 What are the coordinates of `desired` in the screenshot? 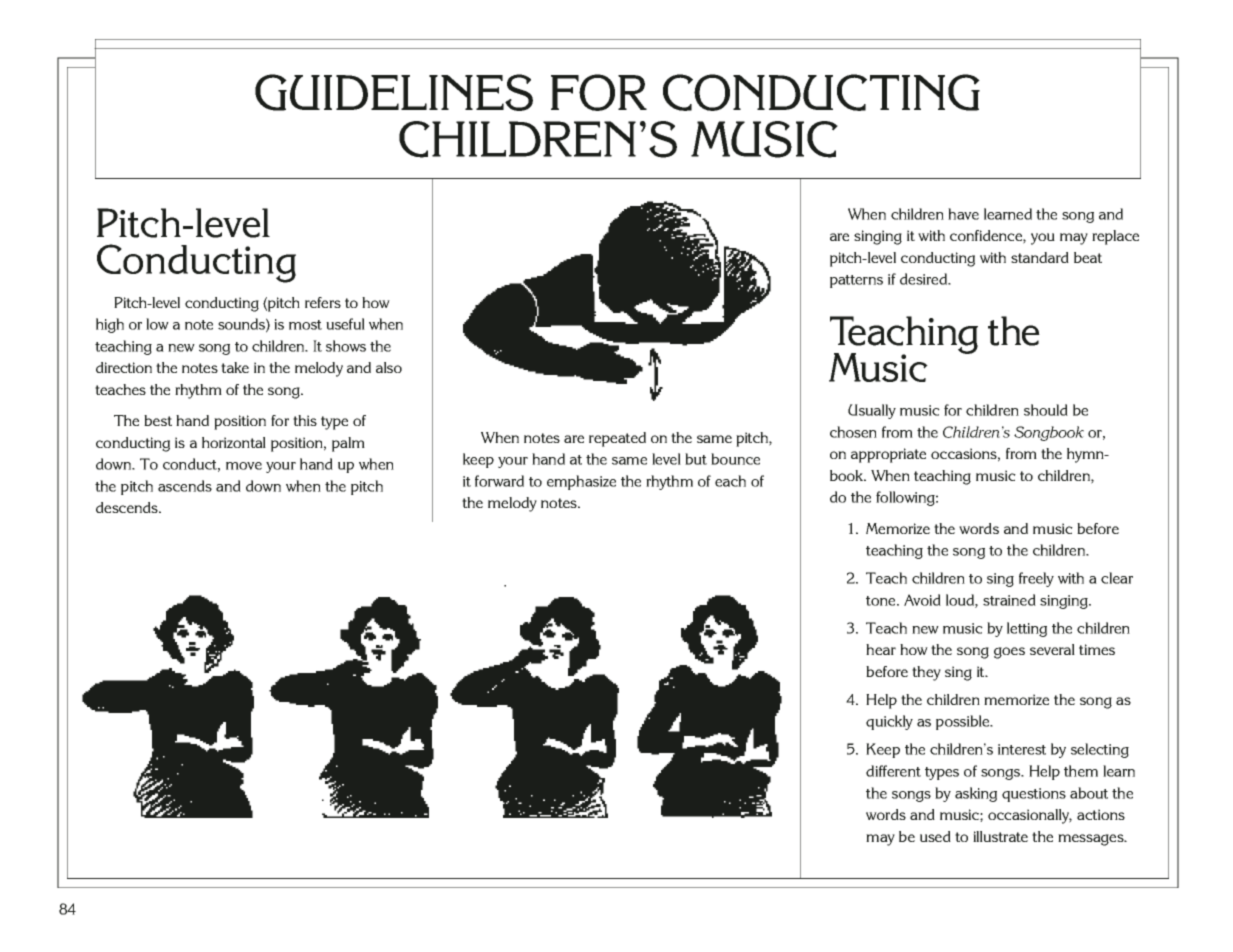 It's located at (925, 279).
